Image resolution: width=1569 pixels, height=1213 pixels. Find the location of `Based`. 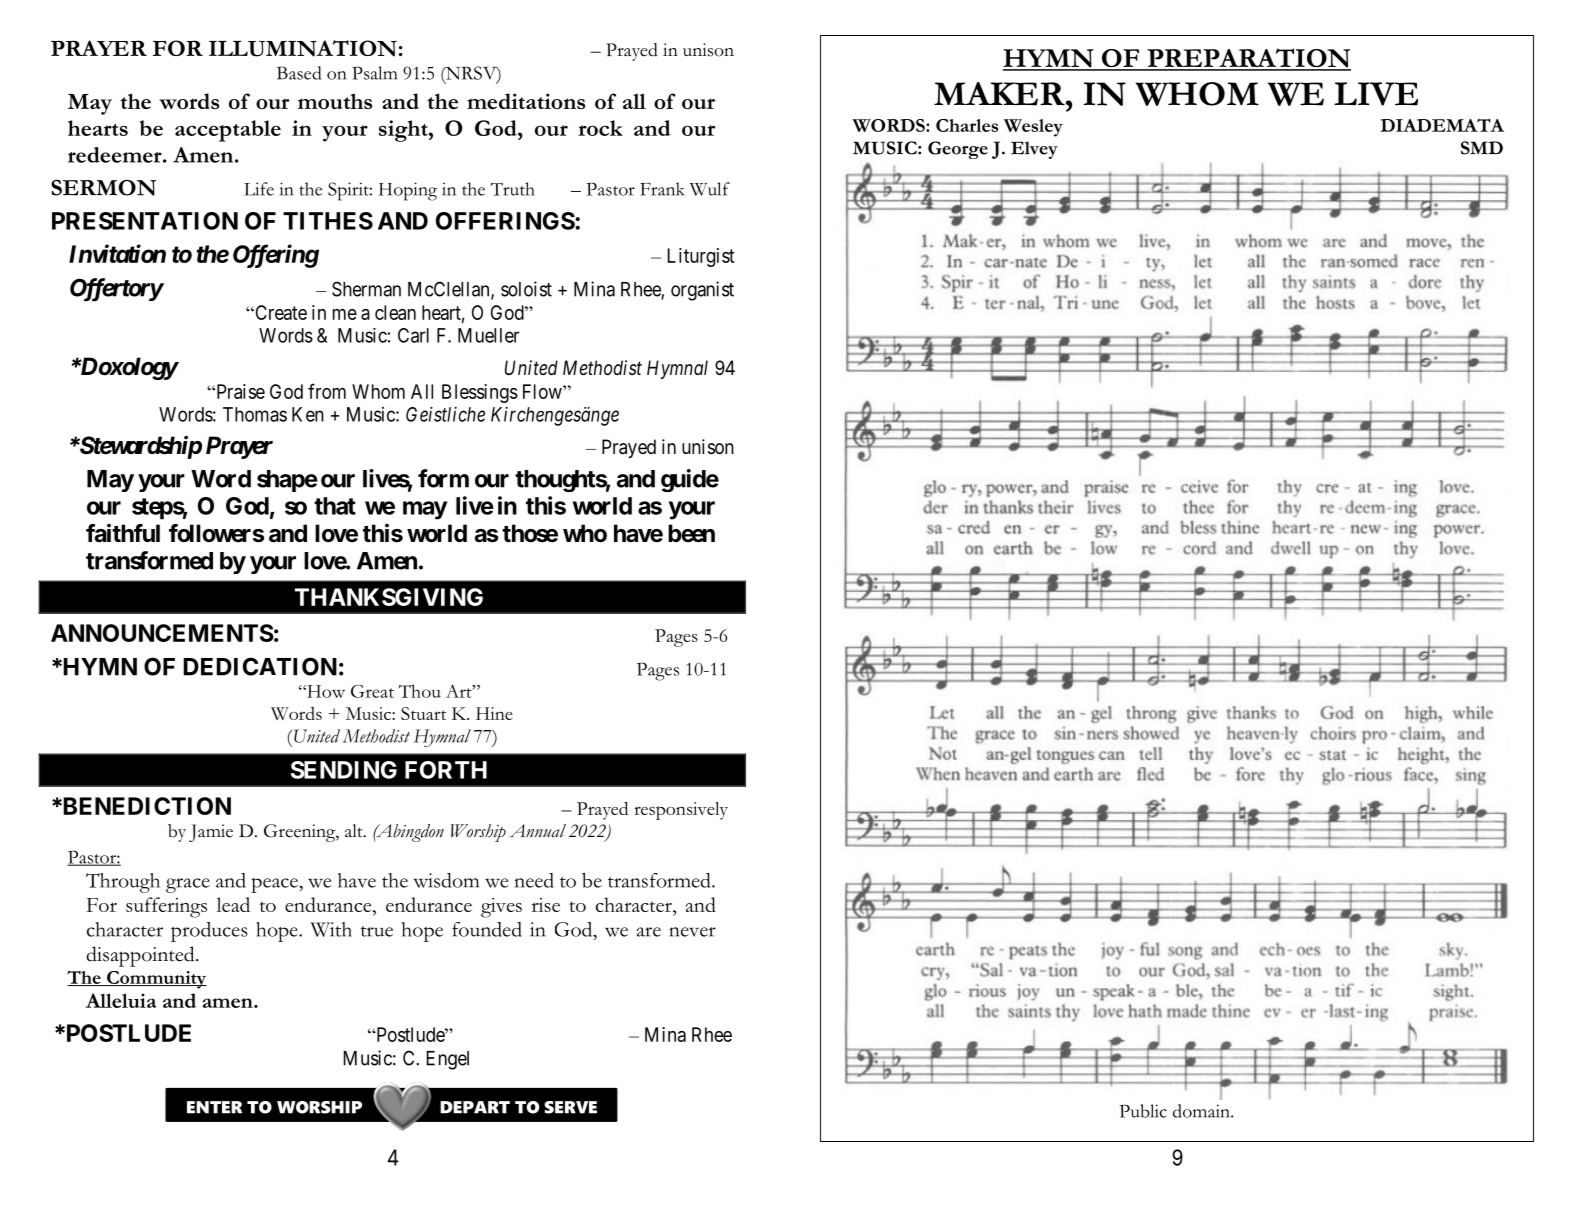

Based is located at coordinates (299, 73).
